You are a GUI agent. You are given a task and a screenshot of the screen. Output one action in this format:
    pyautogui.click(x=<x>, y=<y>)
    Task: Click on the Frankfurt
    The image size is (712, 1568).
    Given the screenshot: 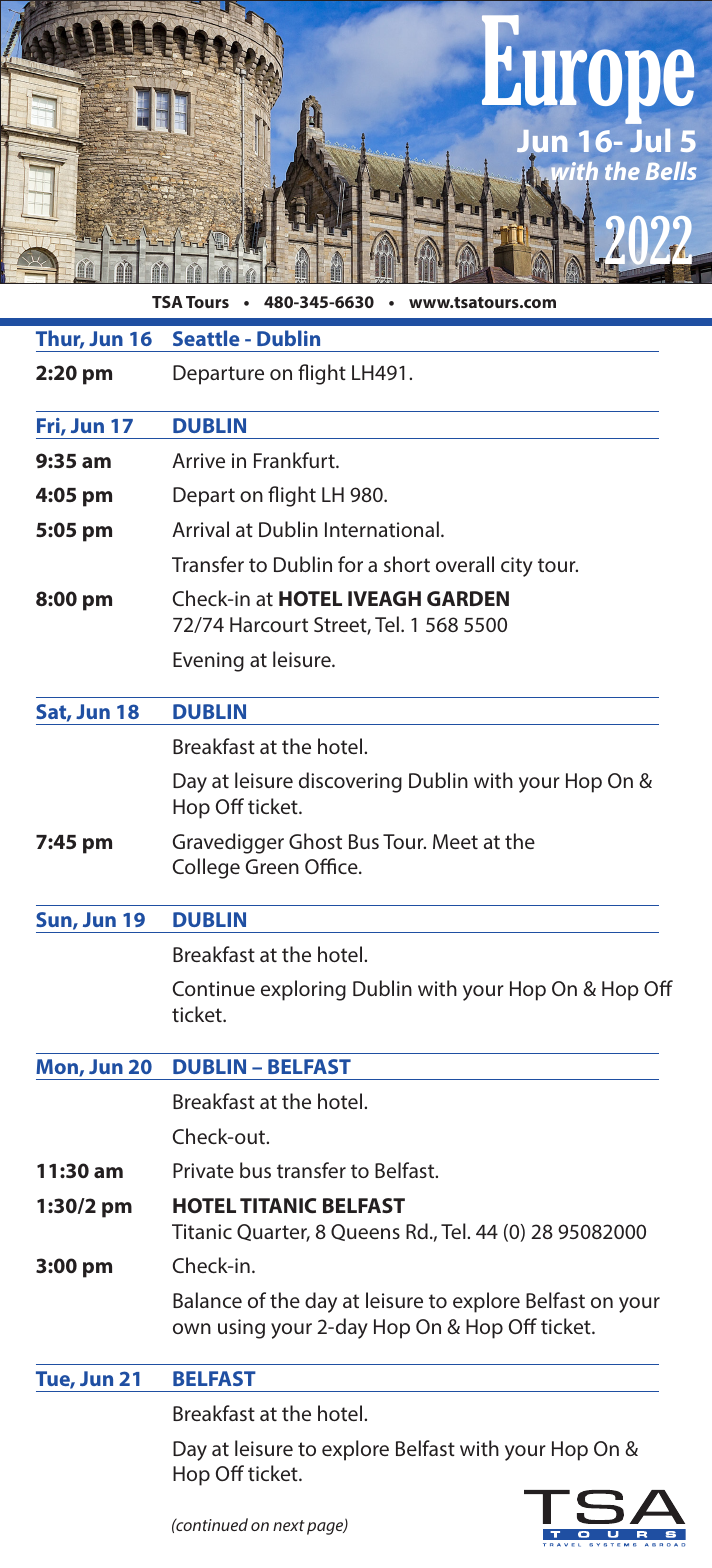 What is the action you would take?
    pyautogui.click(x=295, y=460)
